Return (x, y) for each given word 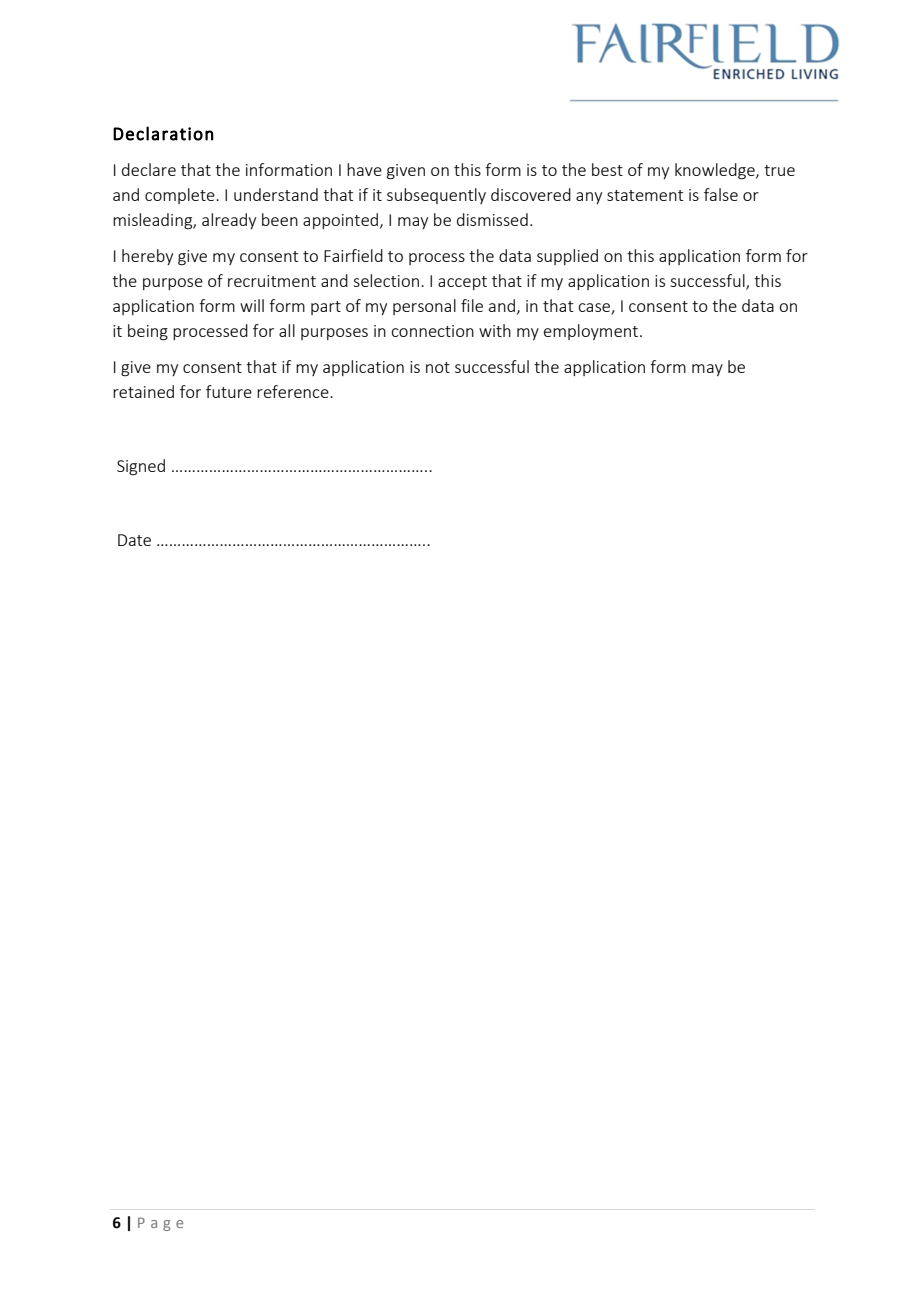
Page (160, 1224)
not (438, 367)
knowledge (716, 171)
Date (134, 540)
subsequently (436, 196)
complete (181, 196)
